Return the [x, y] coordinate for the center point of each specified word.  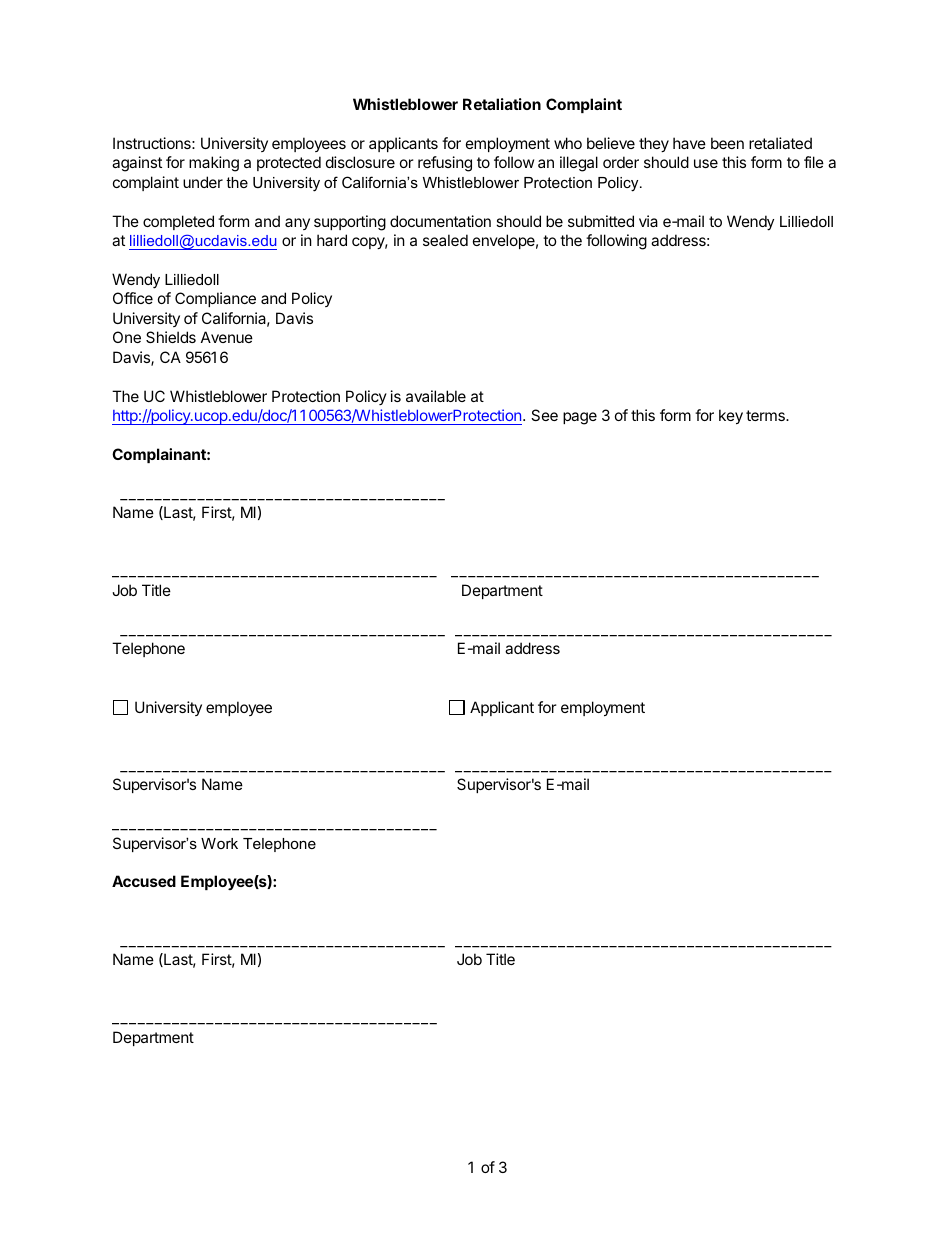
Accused [144, 881]
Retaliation [502, 104]
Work [219, 843]
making [214, 164]
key [731, 416]
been [727, 143]
